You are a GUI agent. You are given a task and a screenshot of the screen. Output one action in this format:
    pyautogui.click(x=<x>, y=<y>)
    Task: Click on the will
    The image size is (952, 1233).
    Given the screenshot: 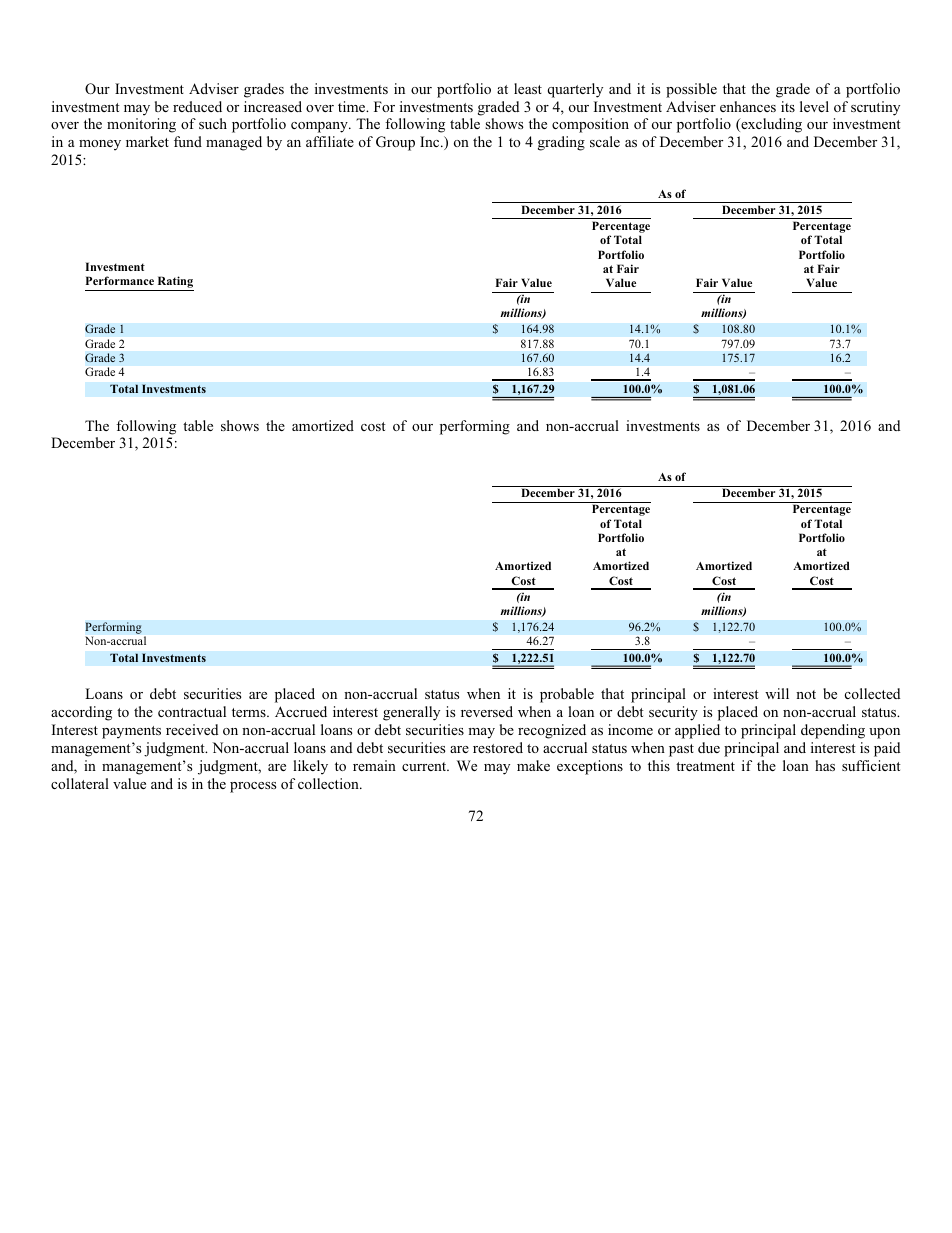 What is the action you would take?
    pyautogui.click(x=777, y=693)
